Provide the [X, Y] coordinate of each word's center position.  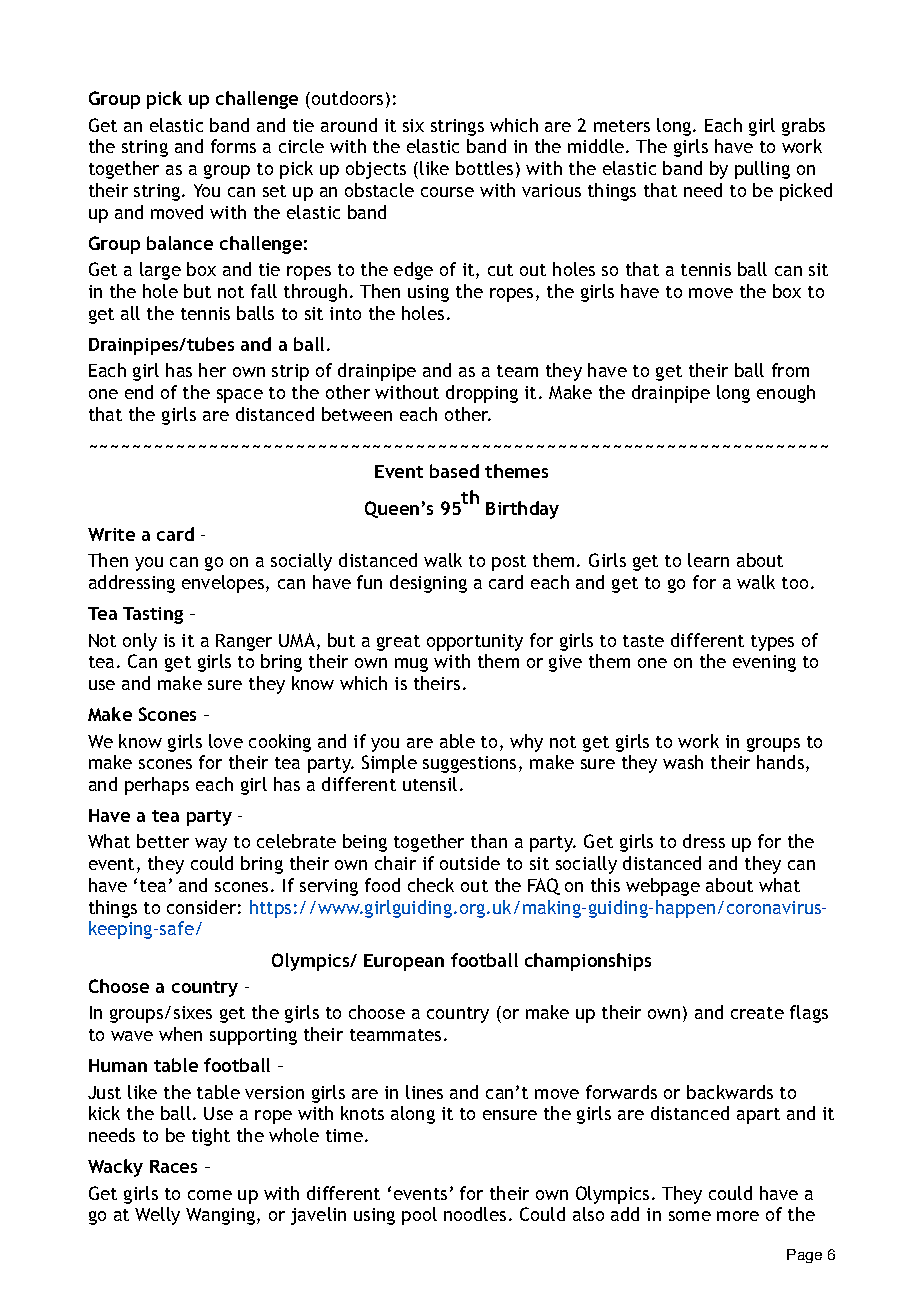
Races [173, 1166]
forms [233, 146]
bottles [484, 168]
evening [764, 663]
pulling [762, 170]
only [140, 642]
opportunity [475, 642]
